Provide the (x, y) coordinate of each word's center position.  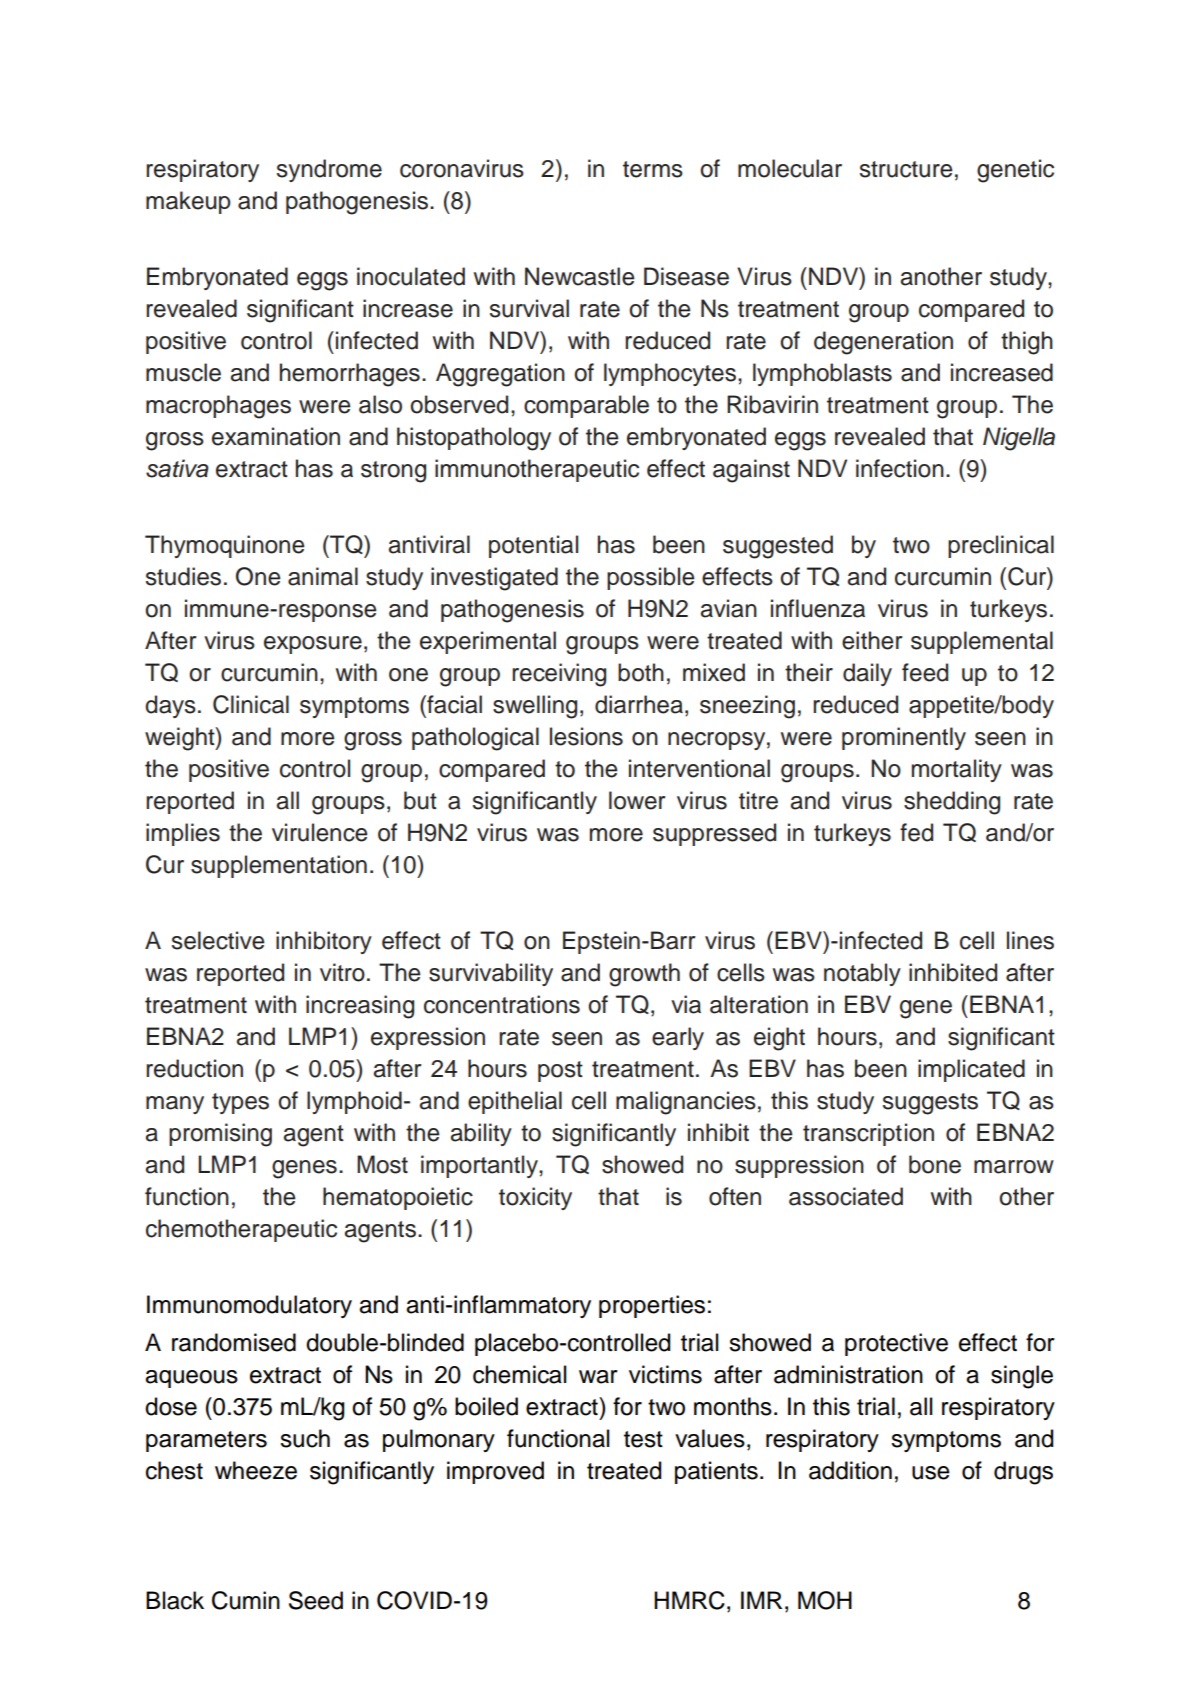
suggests (930, 1104)
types (240, 1103)
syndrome (329, 170)
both (641, 672)
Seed (316, 1600)
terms (653, 169)
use (931, 1473)
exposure (313, 645)
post (560, 1071)
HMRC (689, 1600)
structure (906, 169)
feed (925, 672)
